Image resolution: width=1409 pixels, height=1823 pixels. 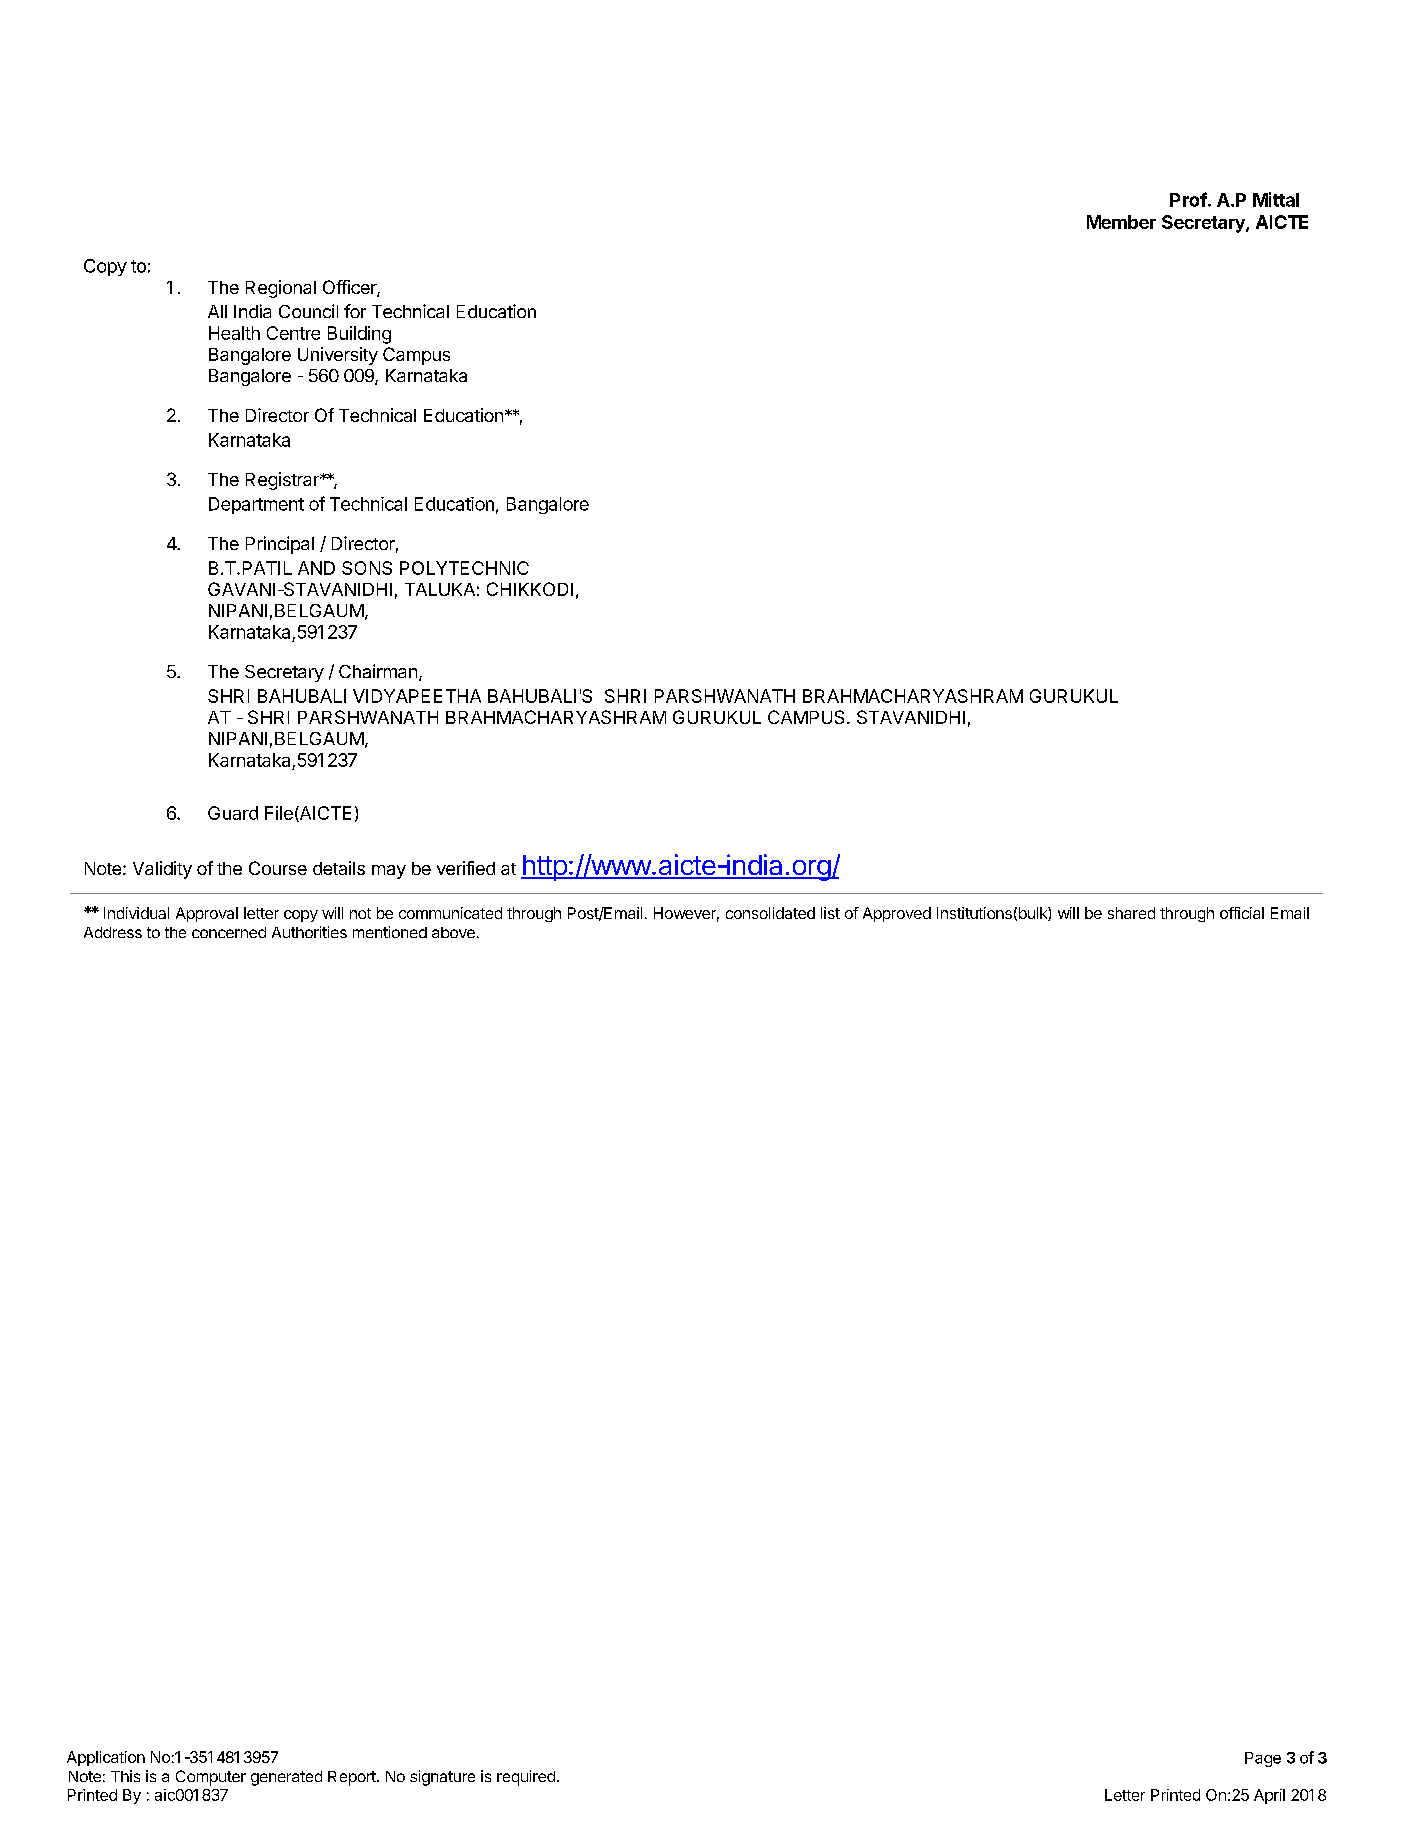 I want to click on required, so click(x=526, y=1778).
